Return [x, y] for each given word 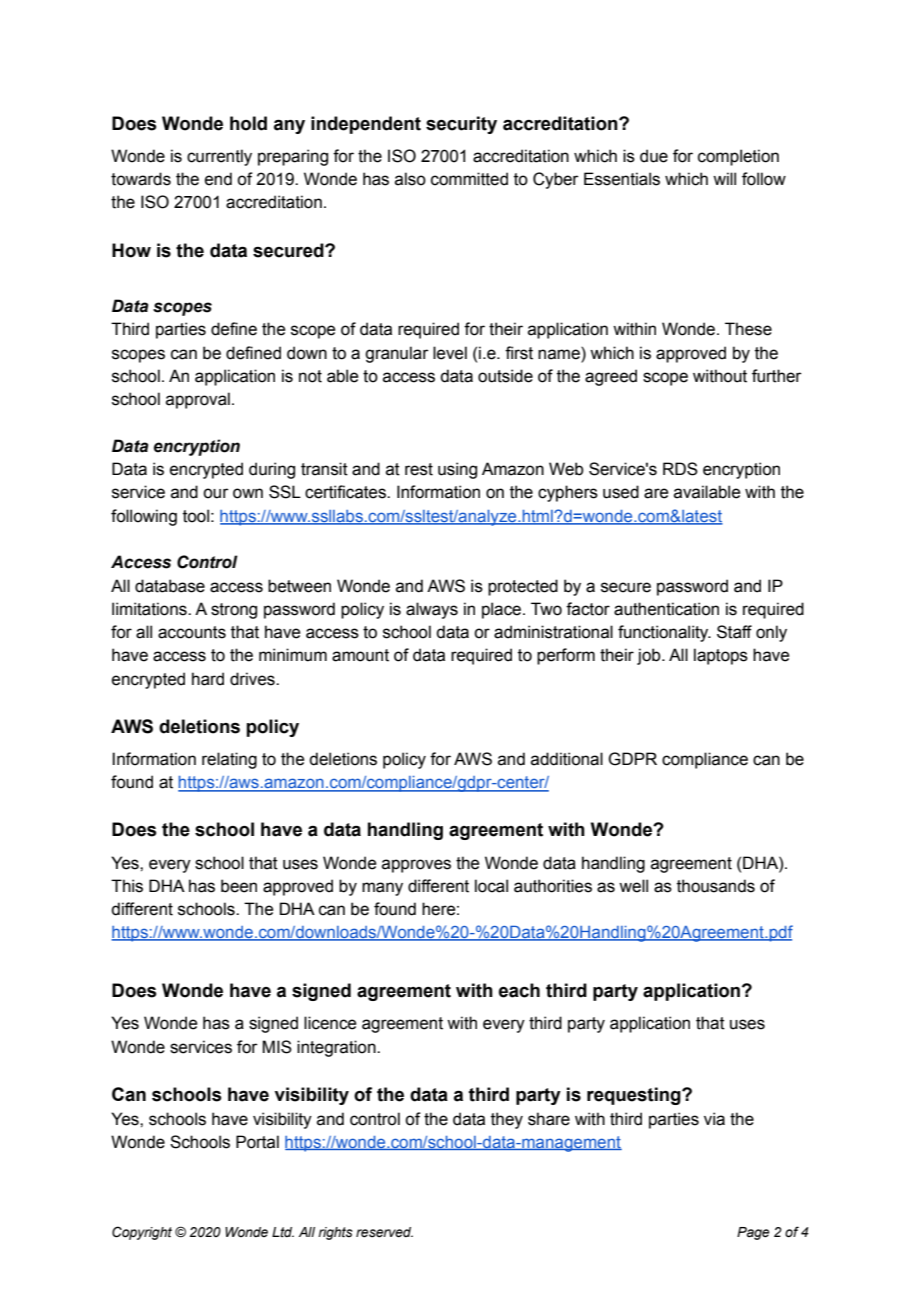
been [239, 886]
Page [753, 1233]
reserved [384, 1232]
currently [219, 157]
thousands [716, 886]
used [621, 492]
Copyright [142, 1233]
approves [416, 866]
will [724, 178]
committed [469, 179]
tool [196, 516]
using [457, 470]
